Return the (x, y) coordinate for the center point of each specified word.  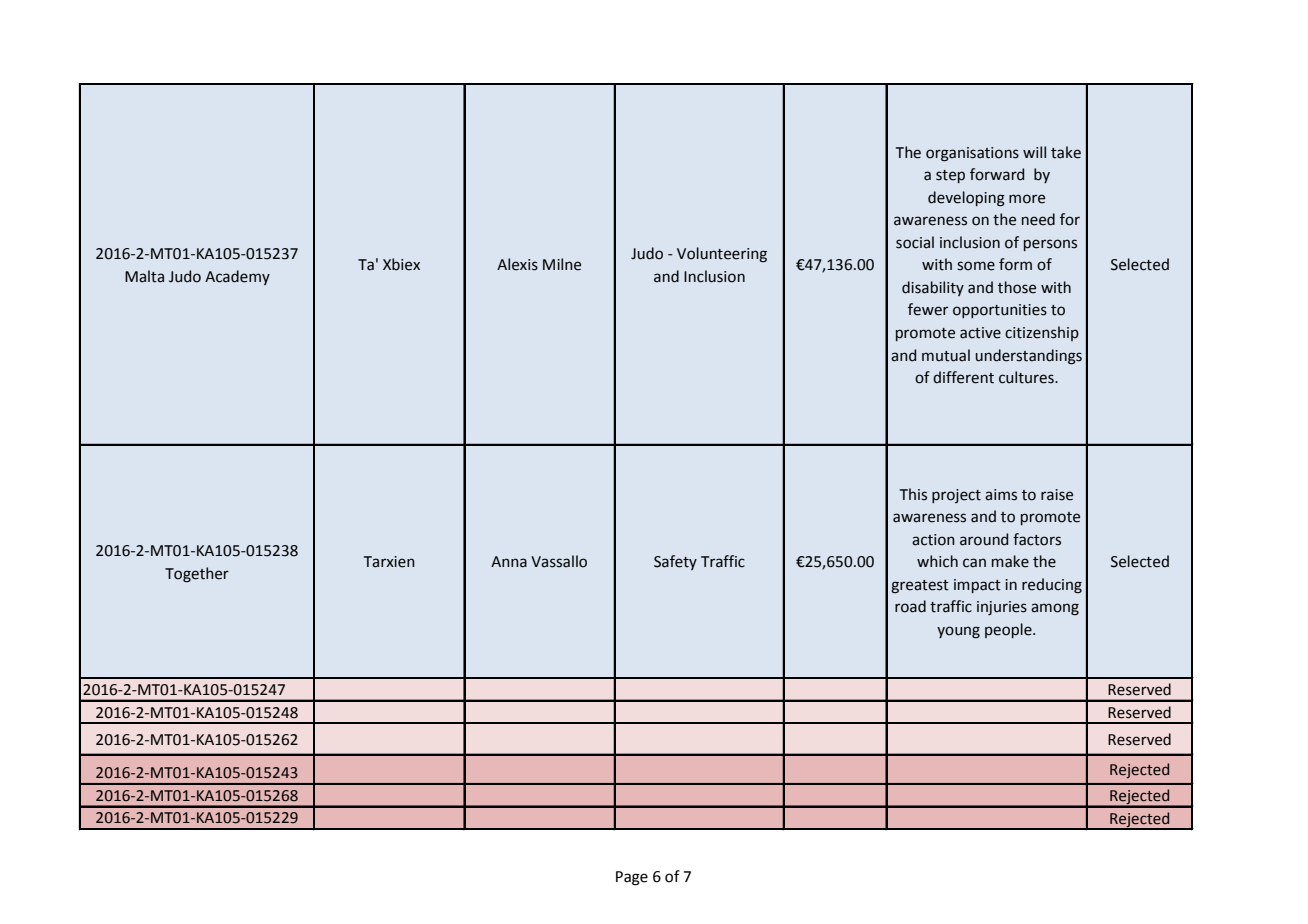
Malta (144, 276)
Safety (675, 562)
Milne (562, 264)
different (963, 377)
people (1009, 630)
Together (197, 575)
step (950, 176)
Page (632, 878)
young (958, 632)
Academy (237, 277)
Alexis (517, 264)
